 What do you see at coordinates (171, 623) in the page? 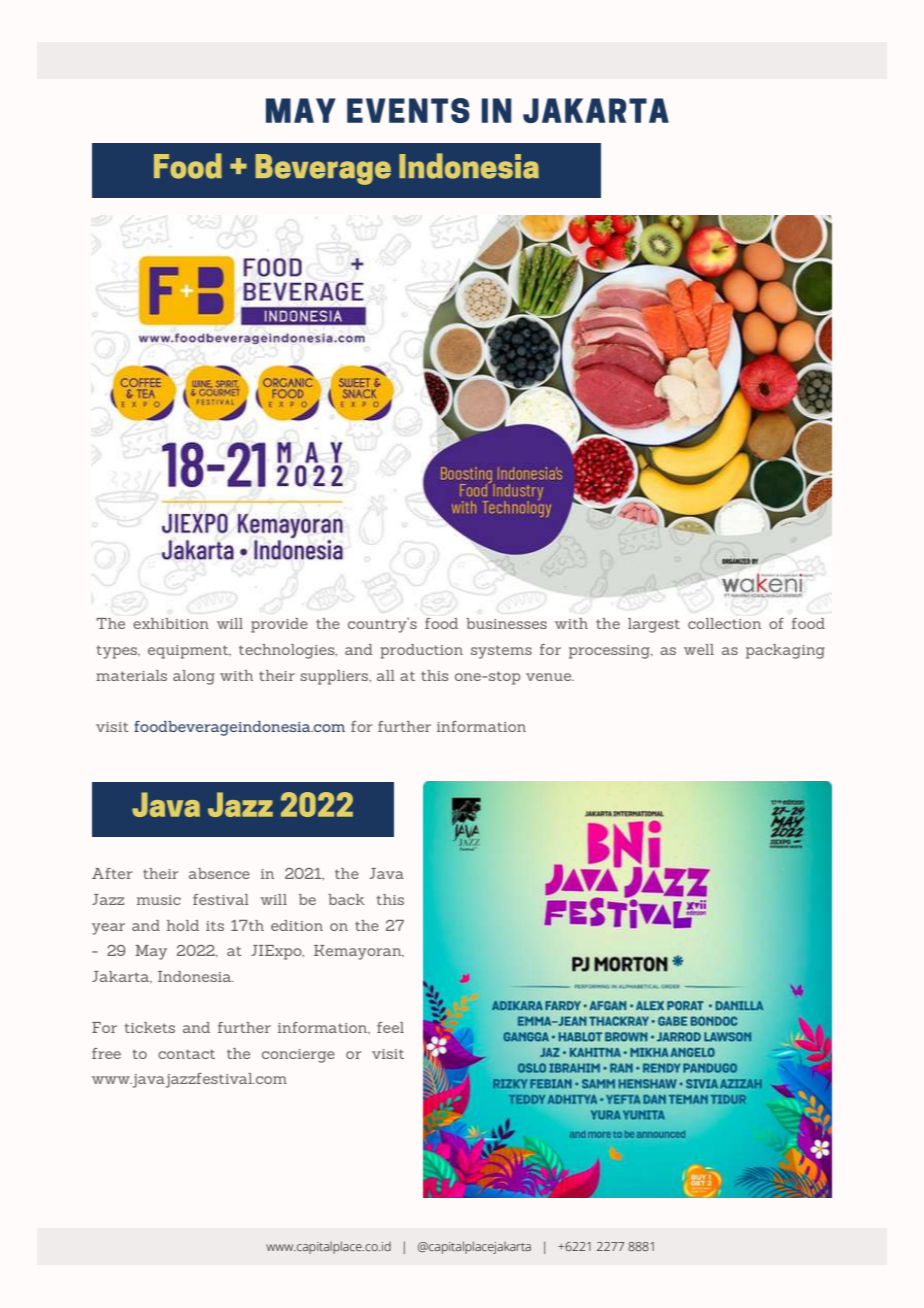
I see `exhibition` at bounding box center [171, 623].
